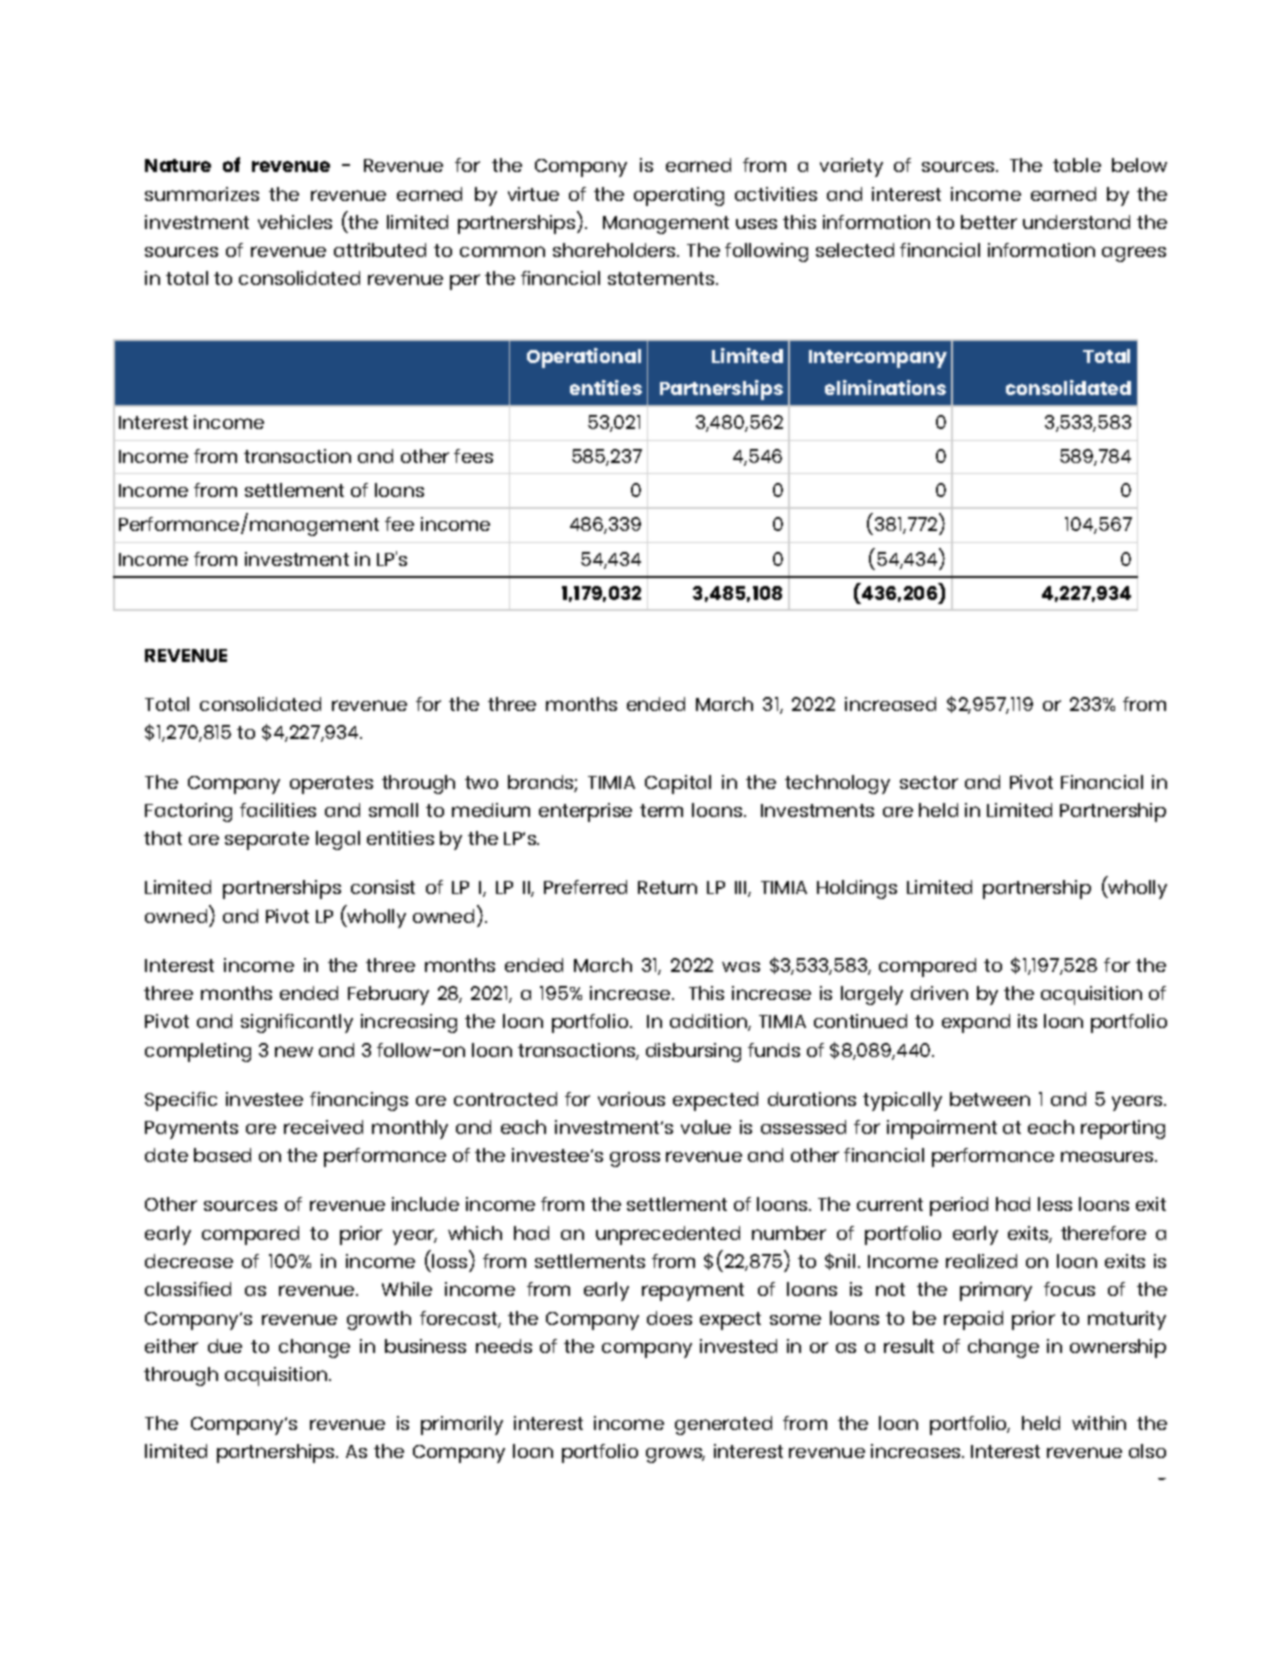 The height and width of the document is (1658, 1281). Describe the element at coordinates (989, 222) in the document. I see `better` at that location.
